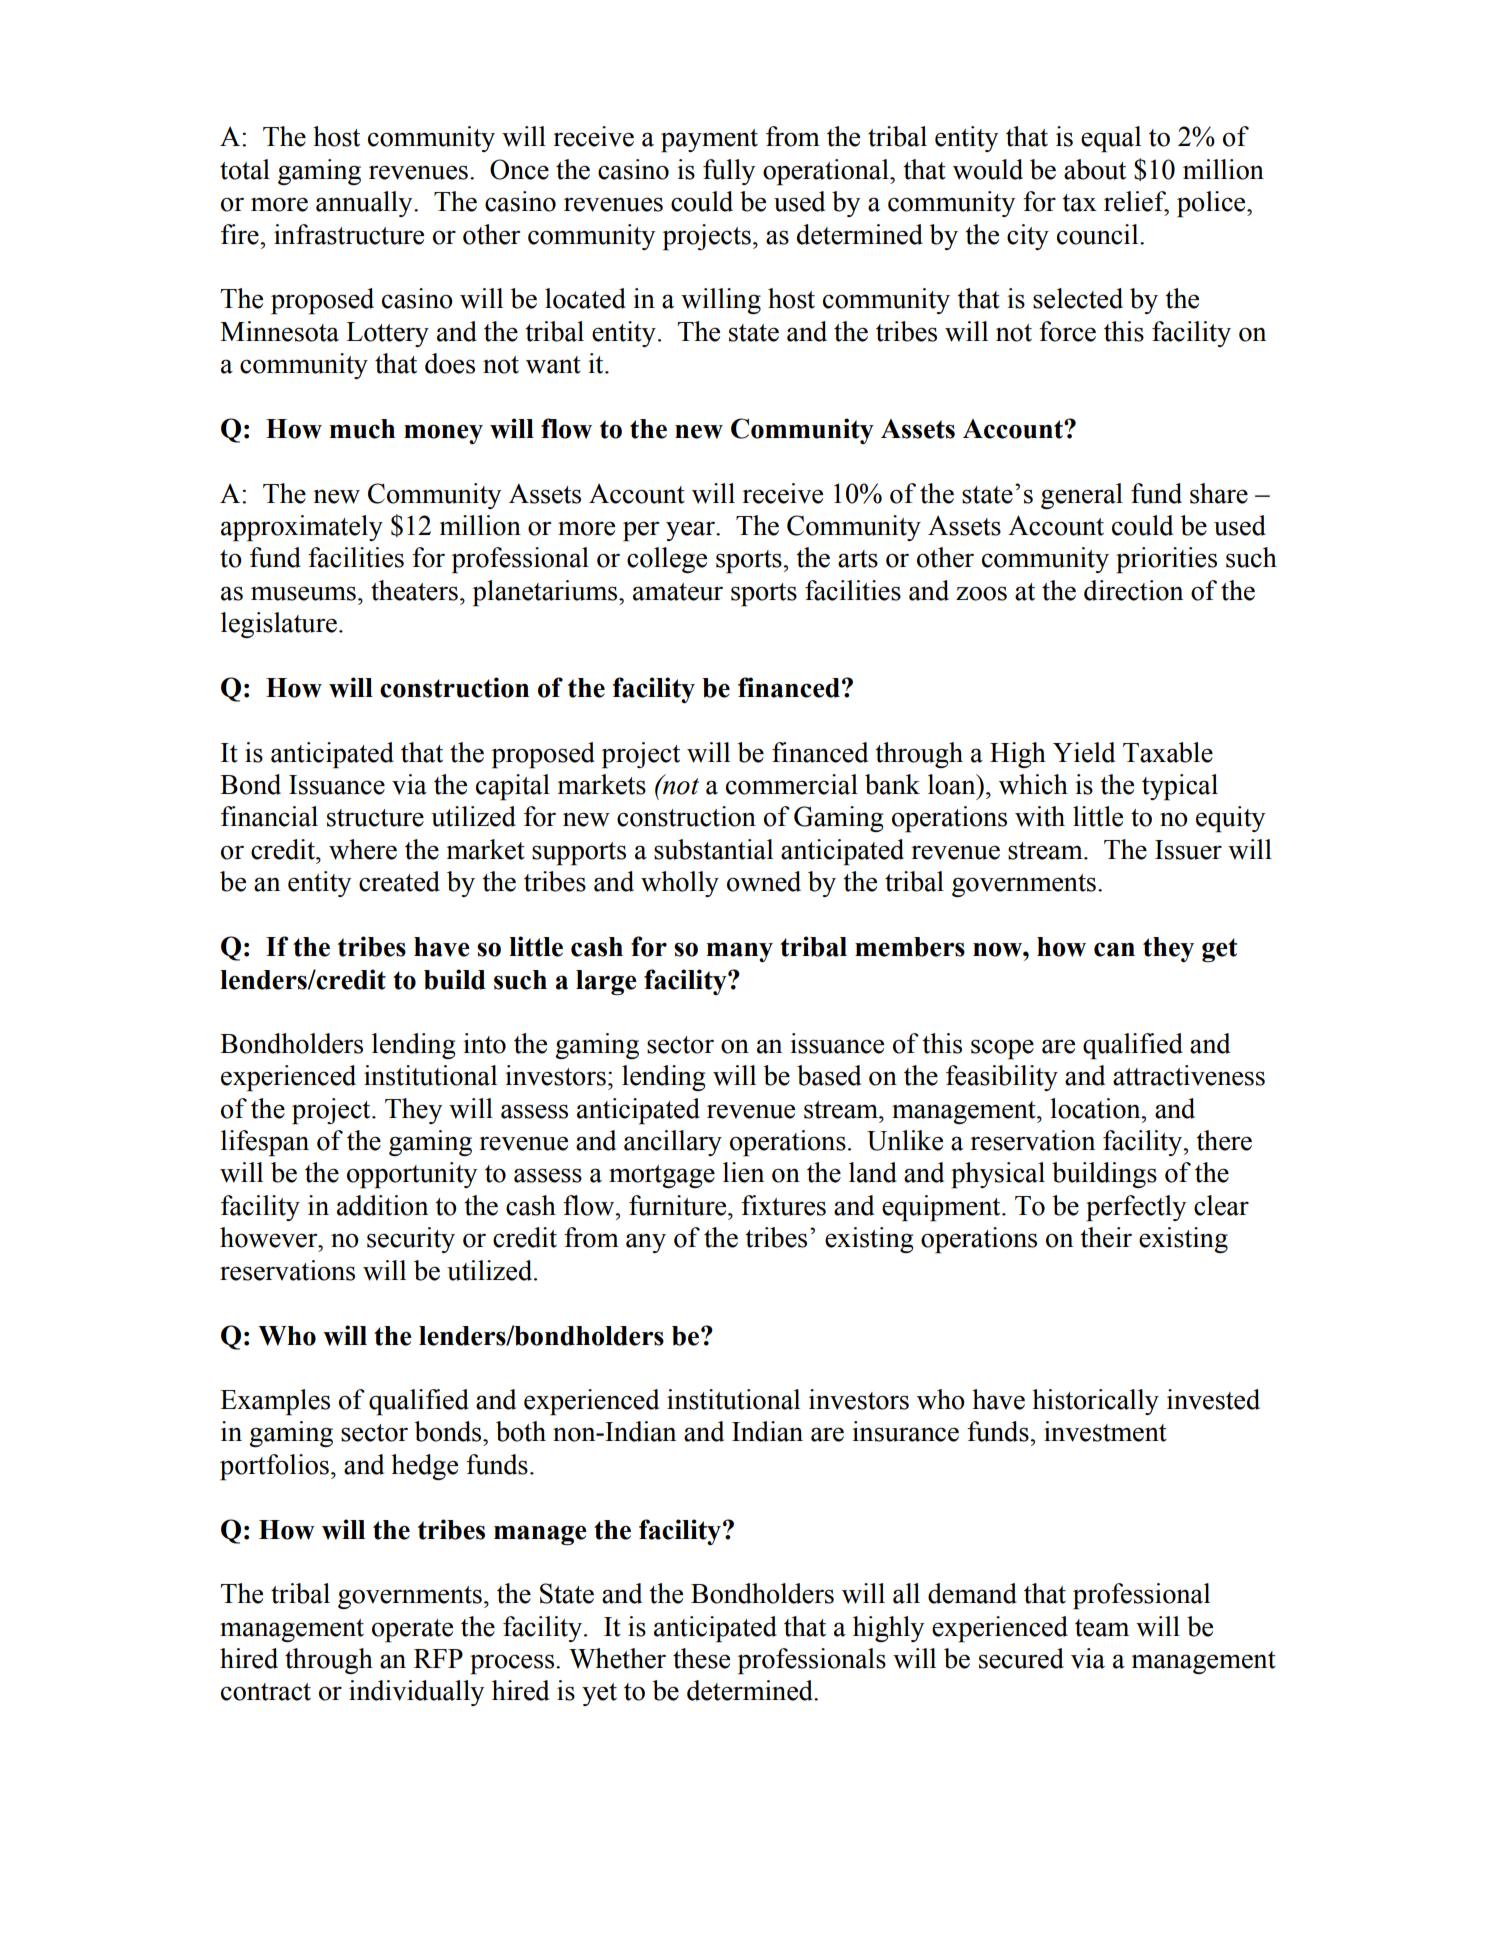 This screenshot has height=1939, width=1498. What do you see at coordinates (1114, 949) in the screenshot?
I see `can` at bounding box center [1114, 949].
